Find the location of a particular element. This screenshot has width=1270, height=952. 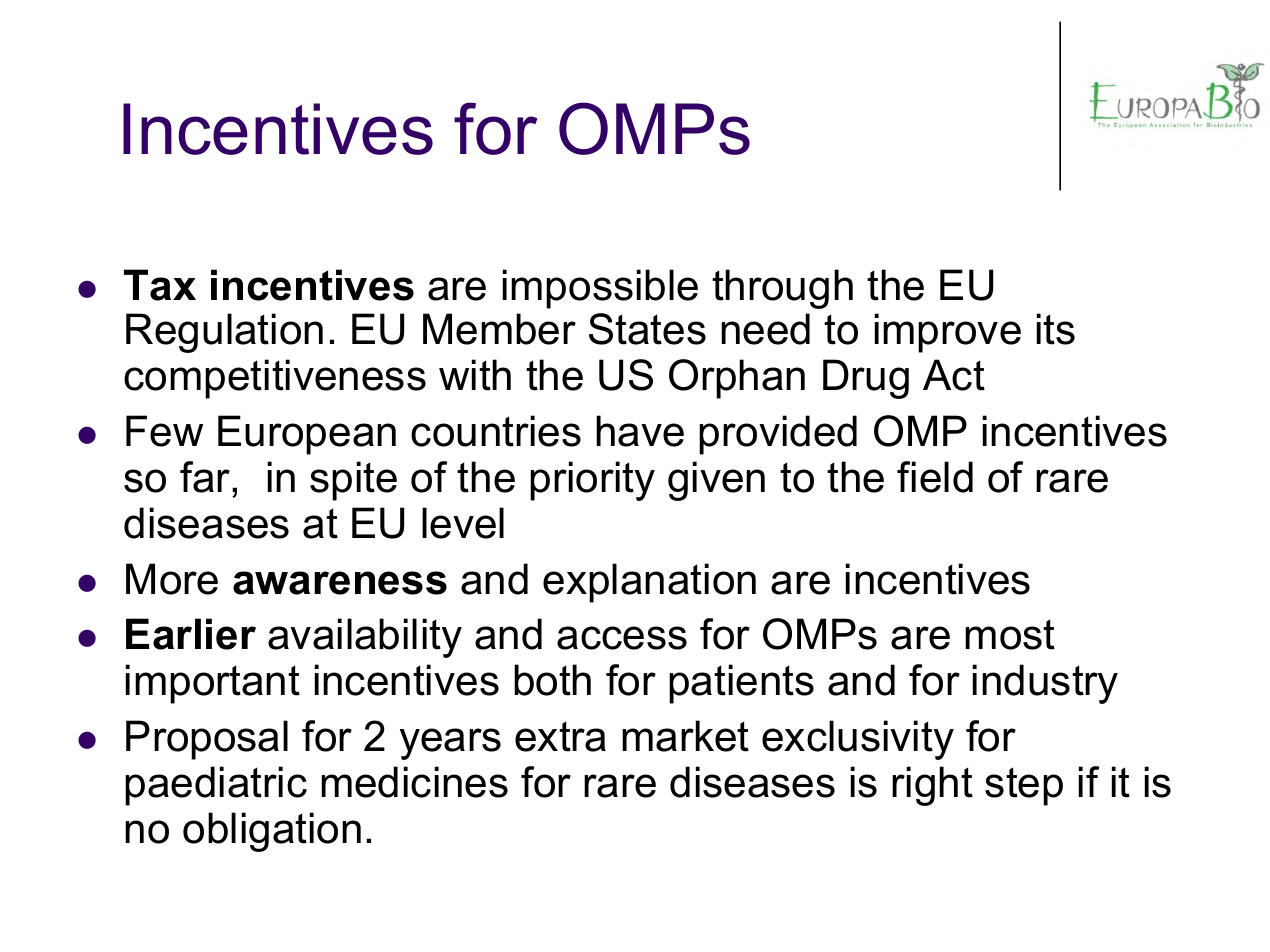

access is located at coordinates (622, 638).
